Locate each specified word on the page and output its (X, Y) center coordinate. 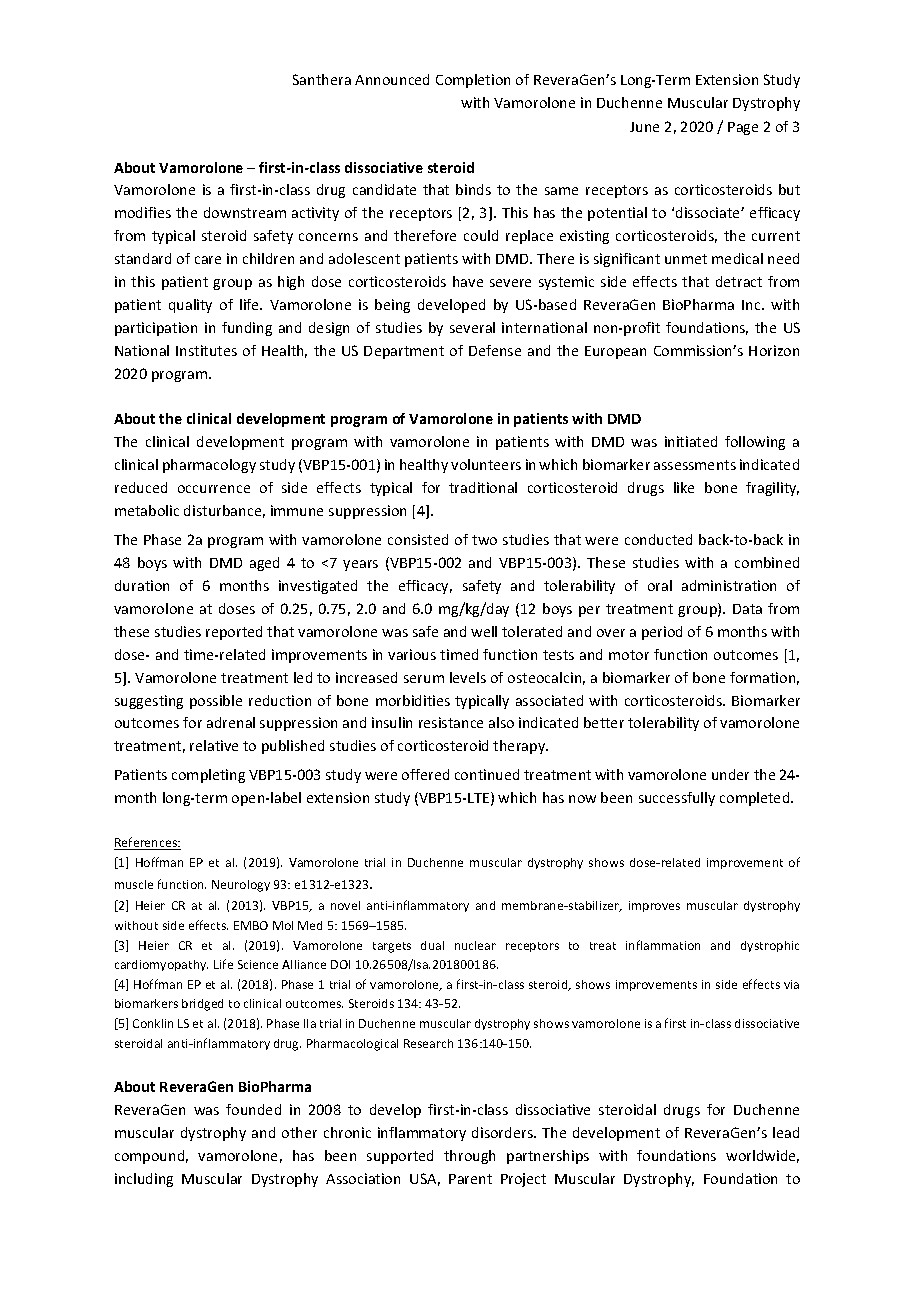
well (484, 631)
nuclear (475, 945)
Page (743, 128)
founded (253, 1109)
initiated (691, 441)
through (469, 1157)
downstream (245, 212)
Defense (495, 350)
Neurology (241, 886)
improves (654, 906)
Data (747, 609)
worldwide (762, 1156)
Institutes (206, 350)
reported (234, 633)
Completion (473, 81)
